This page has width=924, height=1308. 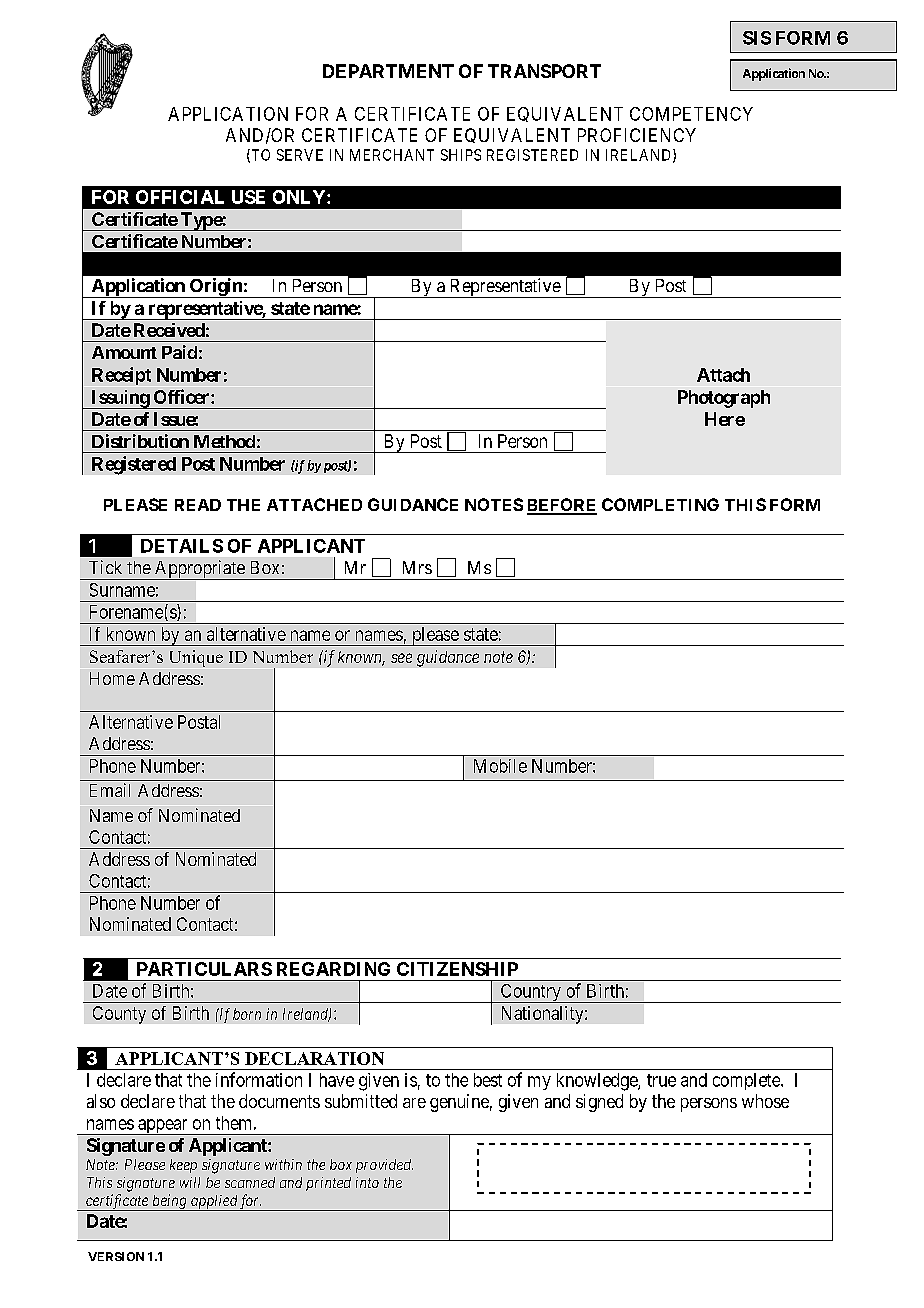 I want to click on COMPETENCY, so click(x=691, y=114).
